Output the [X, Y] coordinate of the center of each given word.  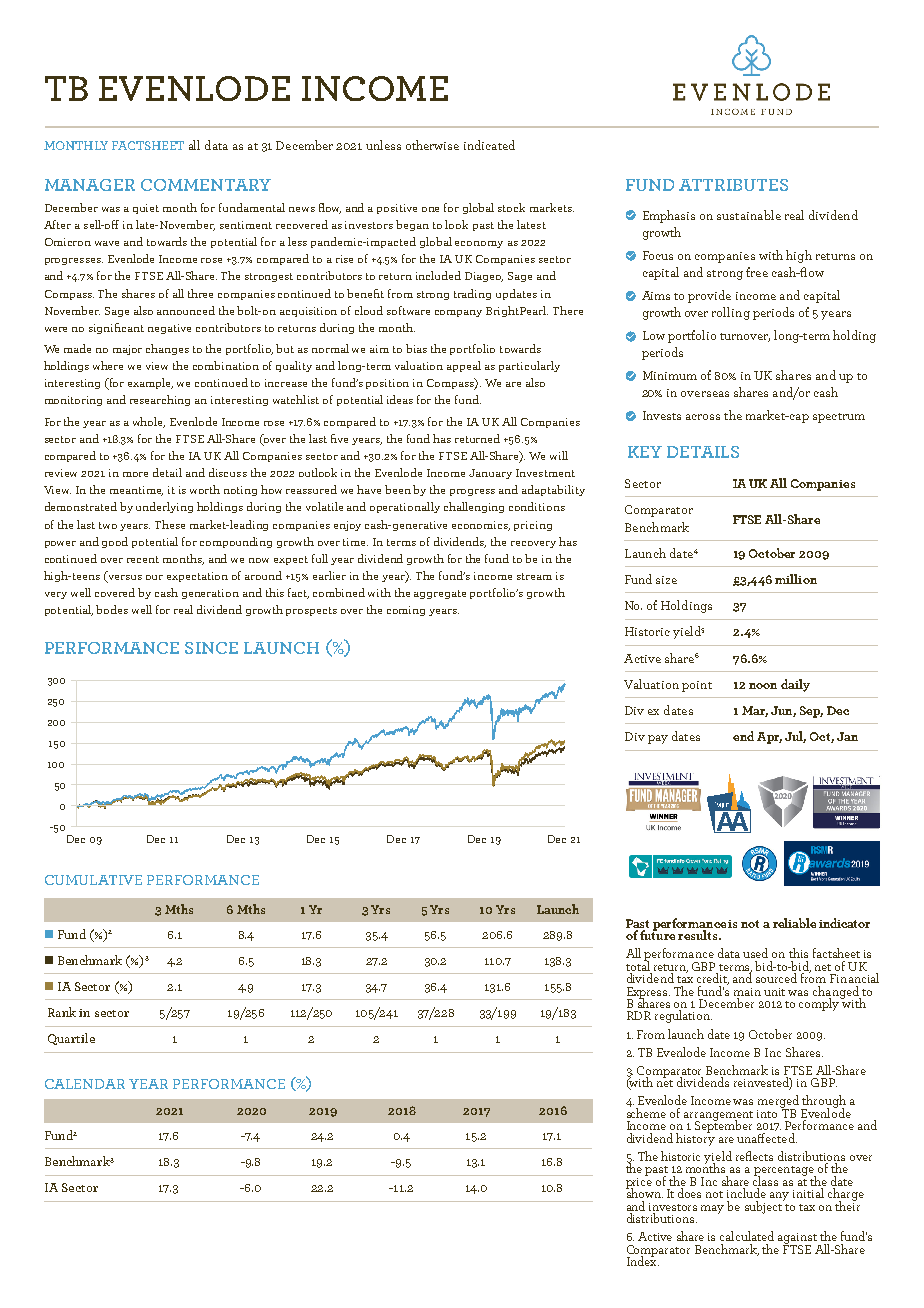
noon [763, 686]
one [430, 209]
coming [406, 611]
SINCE [211, 648]
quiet [146, 209]
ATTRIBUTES [733, 185]
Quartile [71, 1039]
